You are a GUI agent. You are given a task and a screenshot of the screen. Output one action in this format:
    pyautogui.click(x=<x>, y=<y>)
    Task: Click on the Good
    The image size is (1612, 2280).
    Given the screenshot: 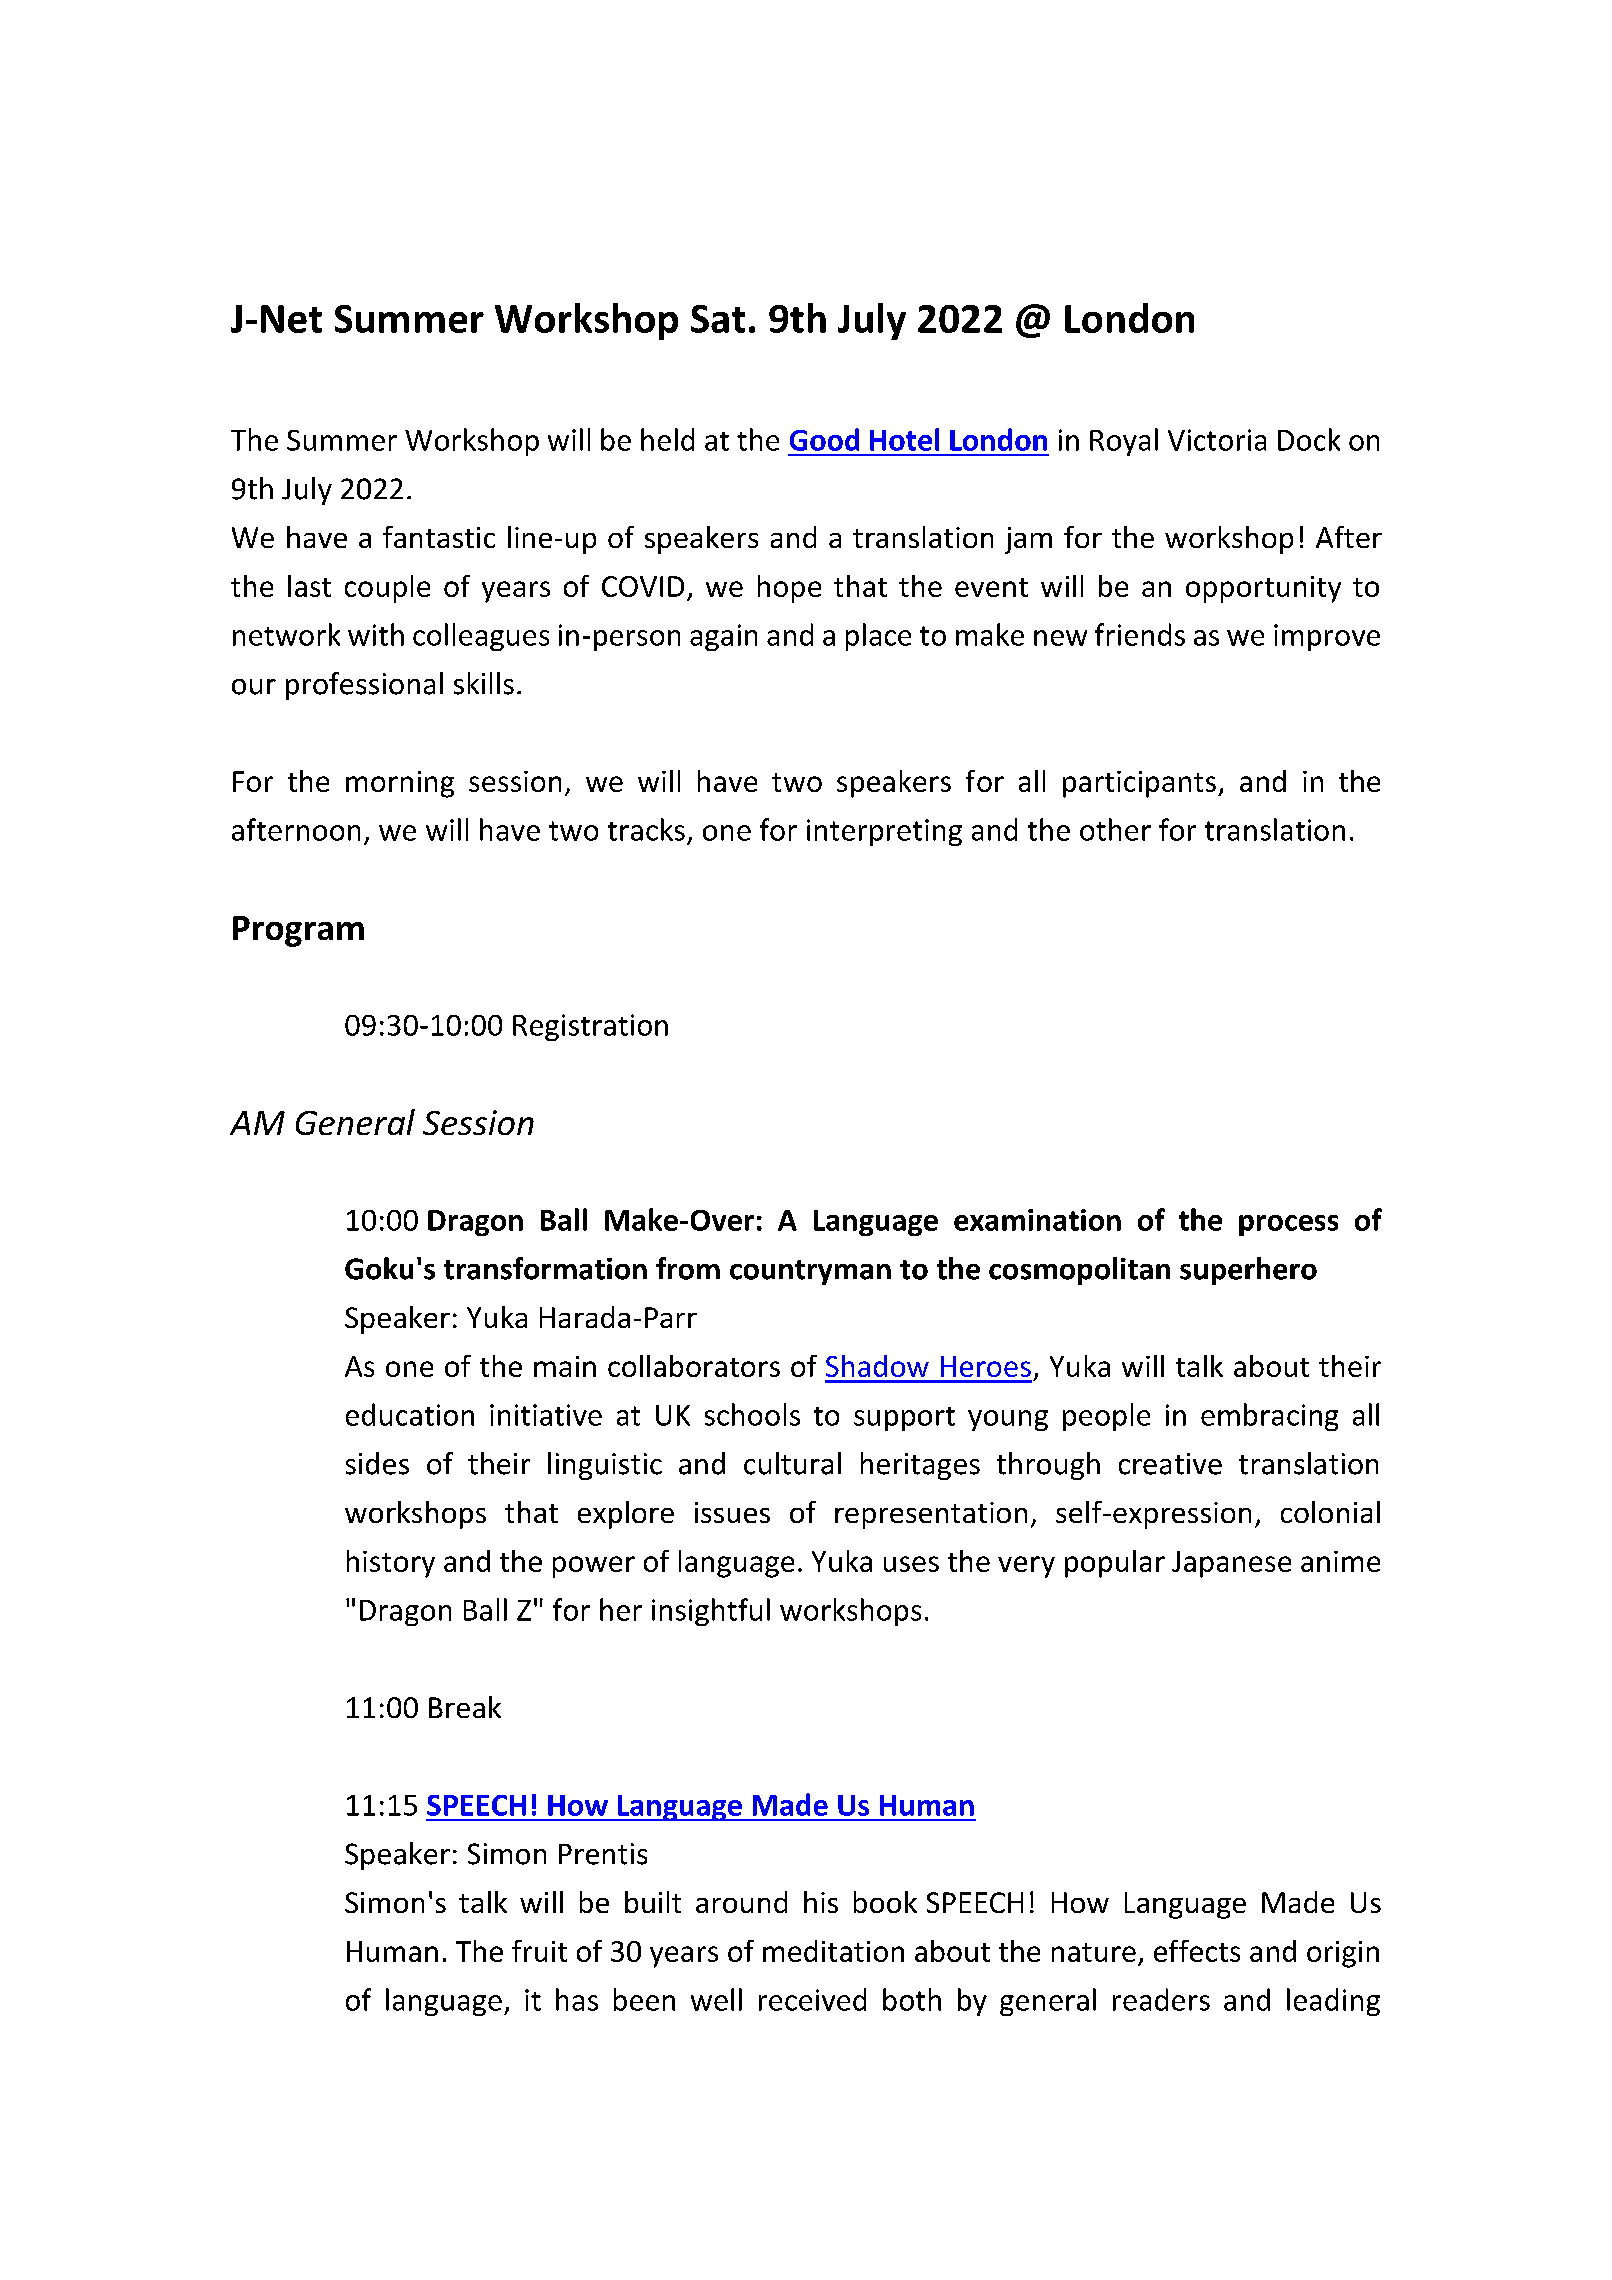 What is the action you would take?
    pyautogui.click(x=824, y=439)
